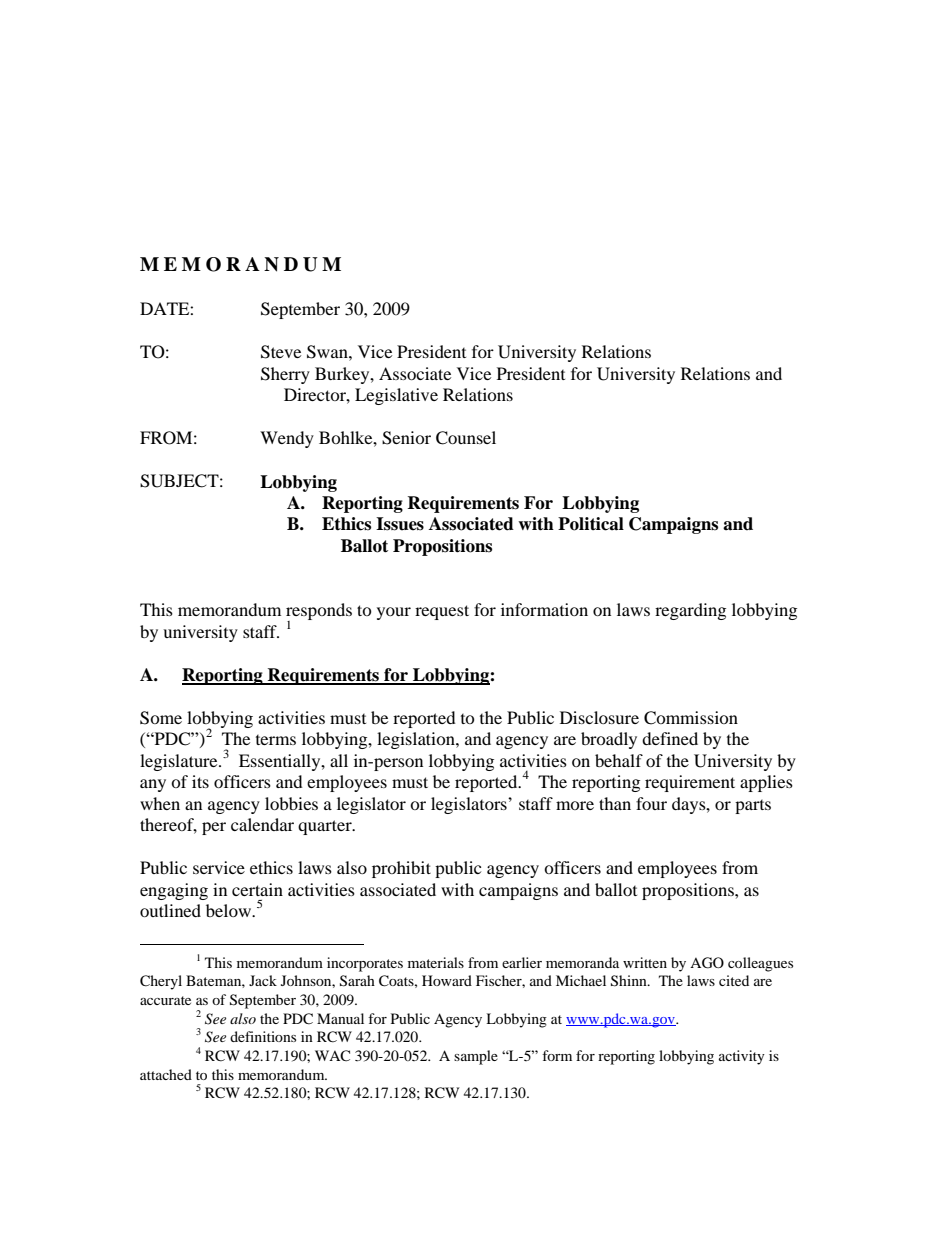  Describe the element at coordinates (417, 740) in the screenshot. I see `legislation` at that location.
